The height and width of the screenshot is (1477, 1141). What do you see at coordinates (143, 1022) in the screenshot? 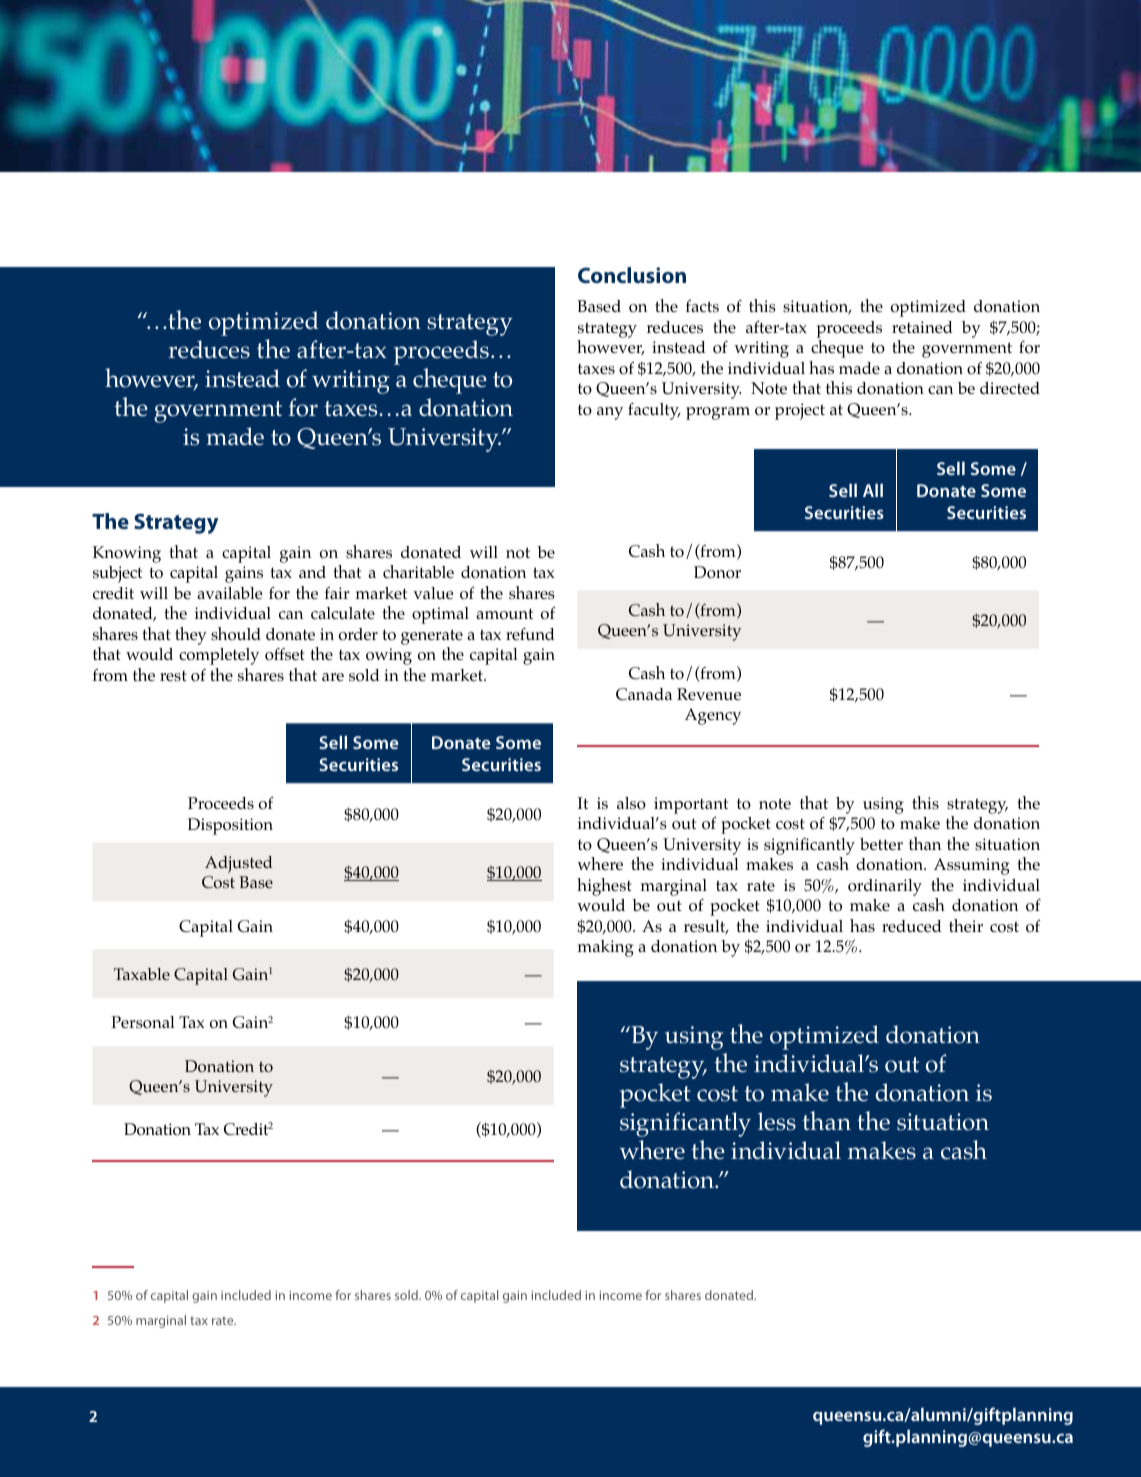
I see `Personal` at bounding box center [143, 1022].
